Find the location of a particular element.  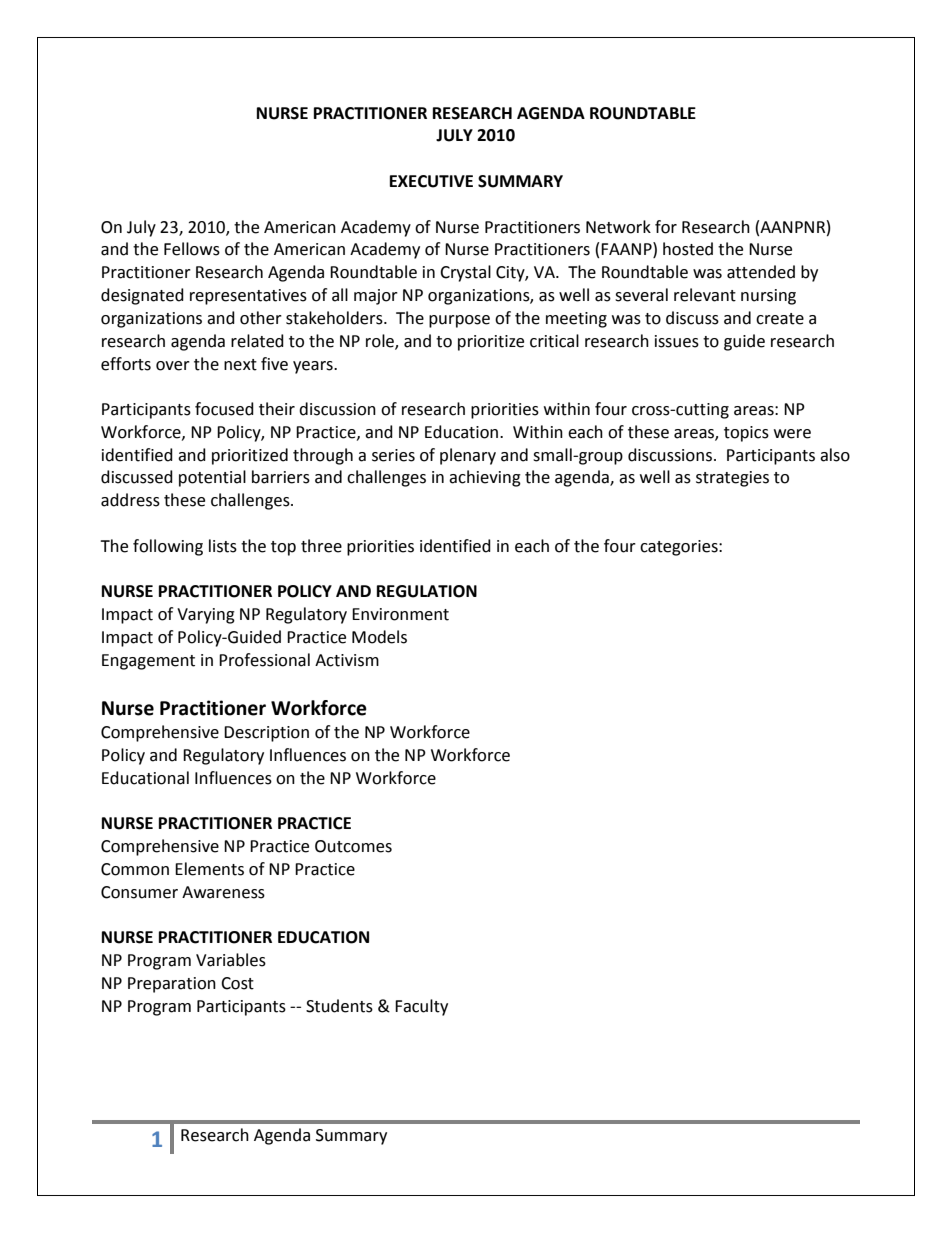

categories is located at coordinates (680, 548).
